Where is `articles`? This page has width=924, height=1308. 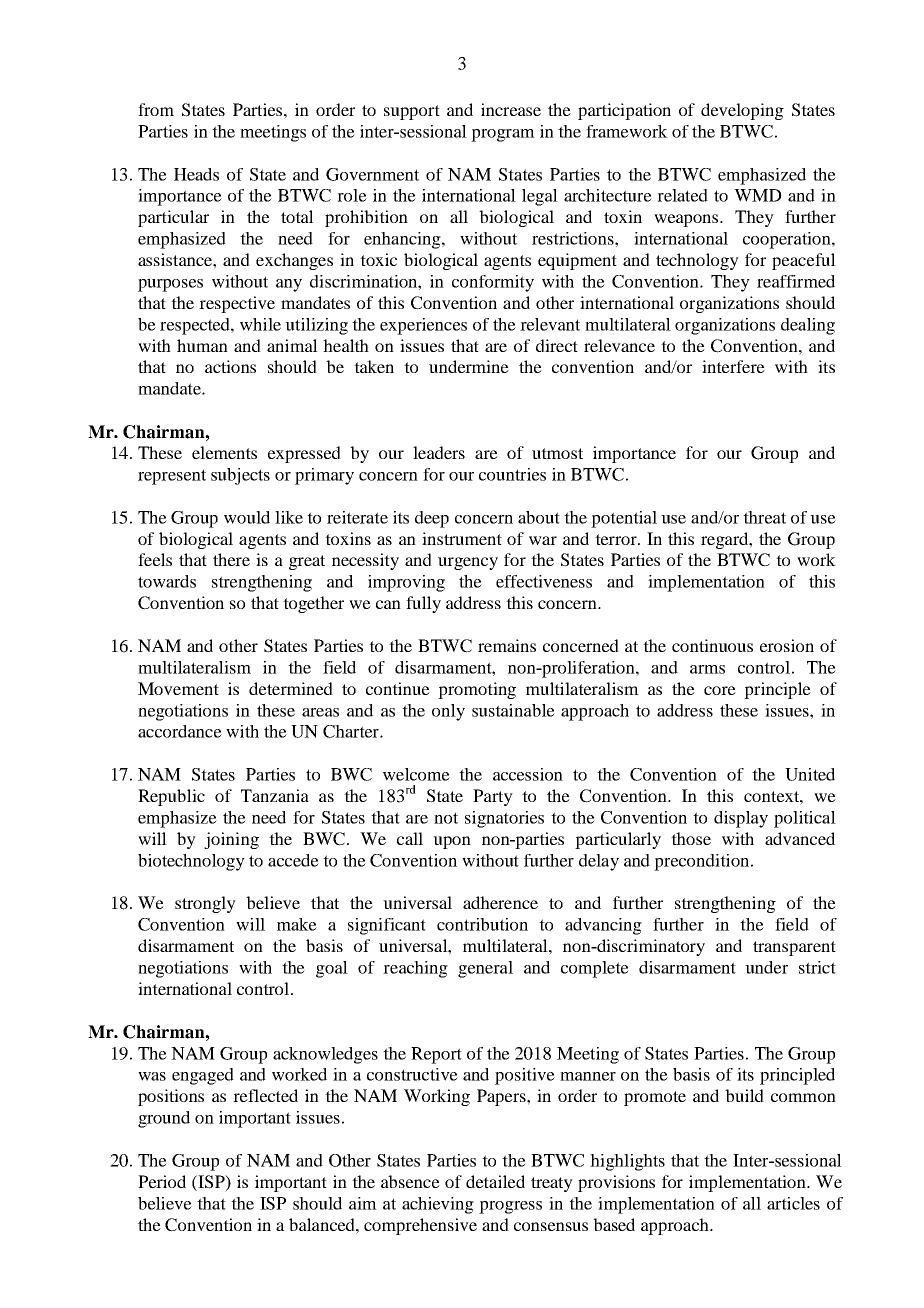
articles is located at coordinates (793, 1203).
